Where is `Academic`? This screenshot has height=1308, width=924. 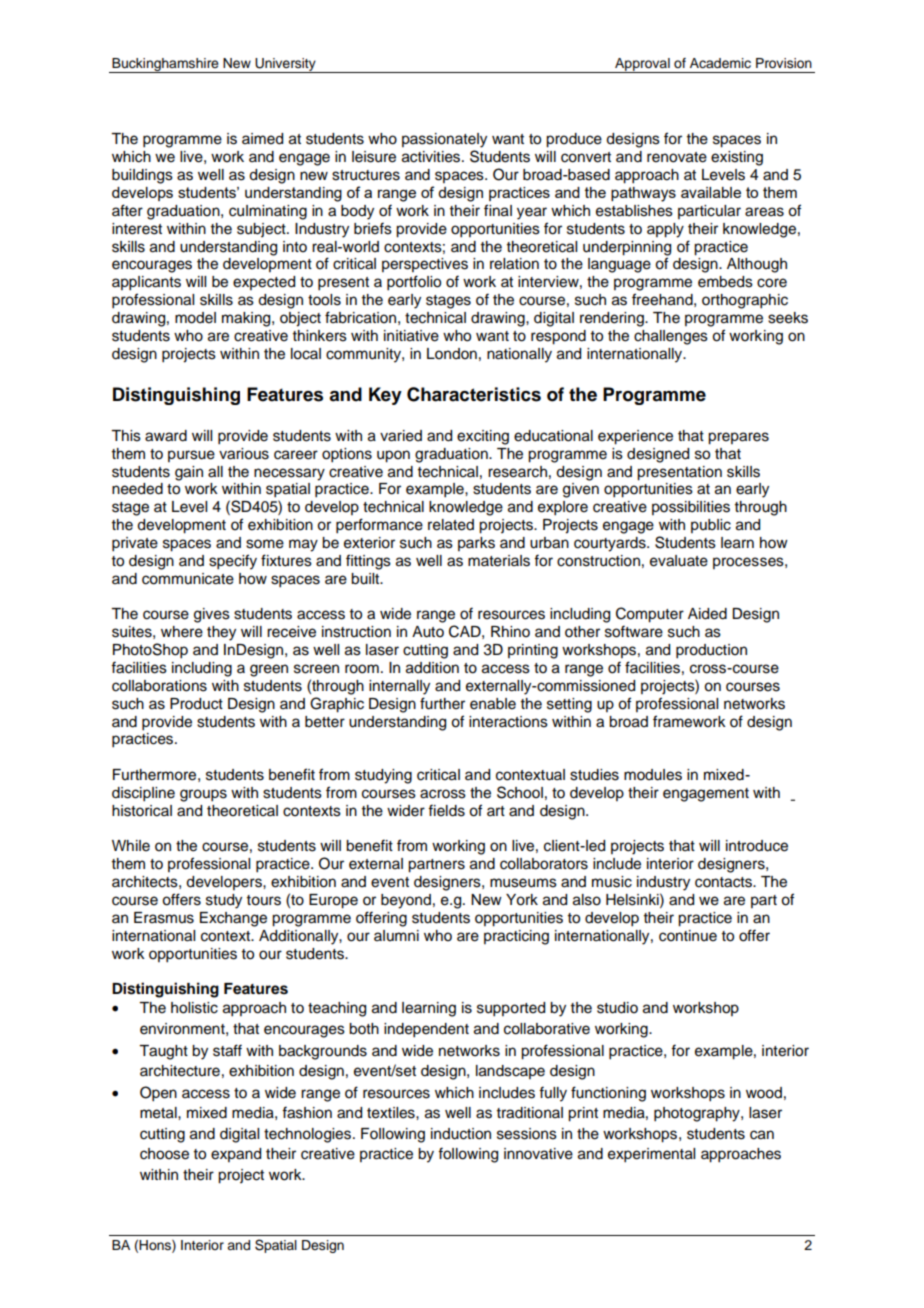
Academic is located at coordinates (720, 63).
